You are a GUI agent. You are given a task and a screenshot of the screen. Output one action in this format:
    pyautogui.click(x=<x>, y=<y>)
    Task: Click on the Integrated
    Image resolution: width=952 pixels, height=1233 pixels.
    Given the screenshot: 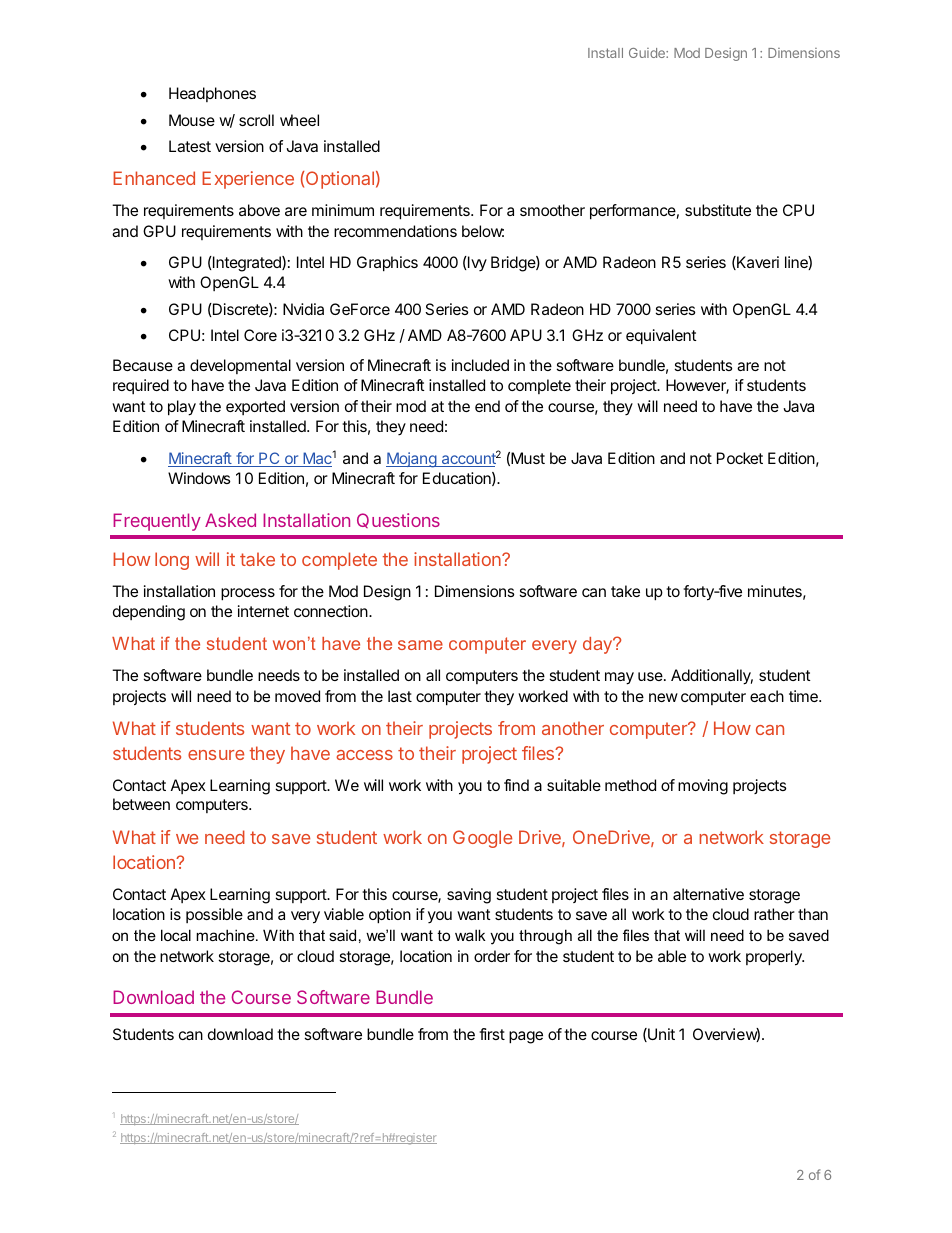 What is the action you would take?
    pyautogui.click(x=247, y=264)
